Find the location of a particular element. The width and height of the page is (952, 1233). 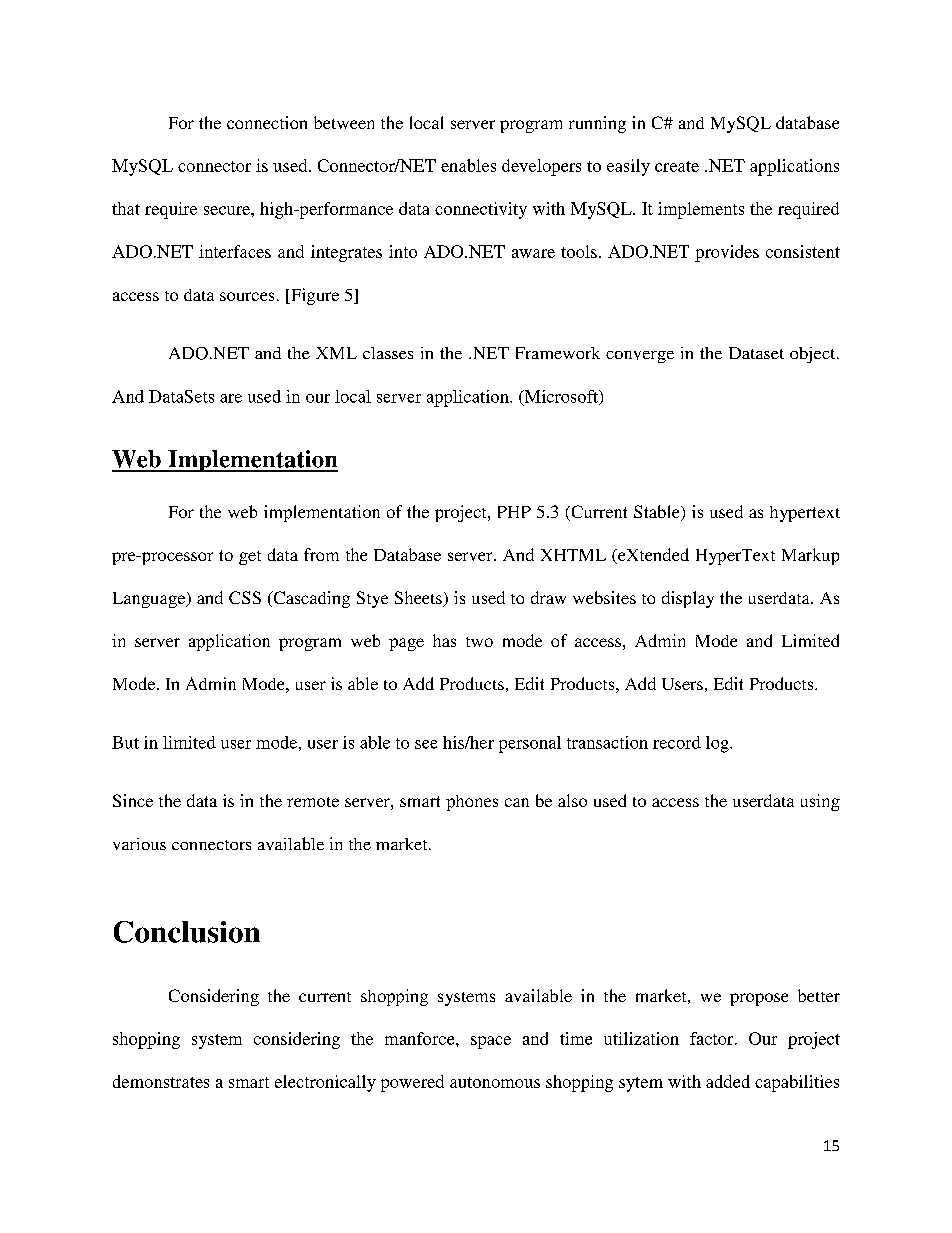

sources is located at coordinates (247, 296).
